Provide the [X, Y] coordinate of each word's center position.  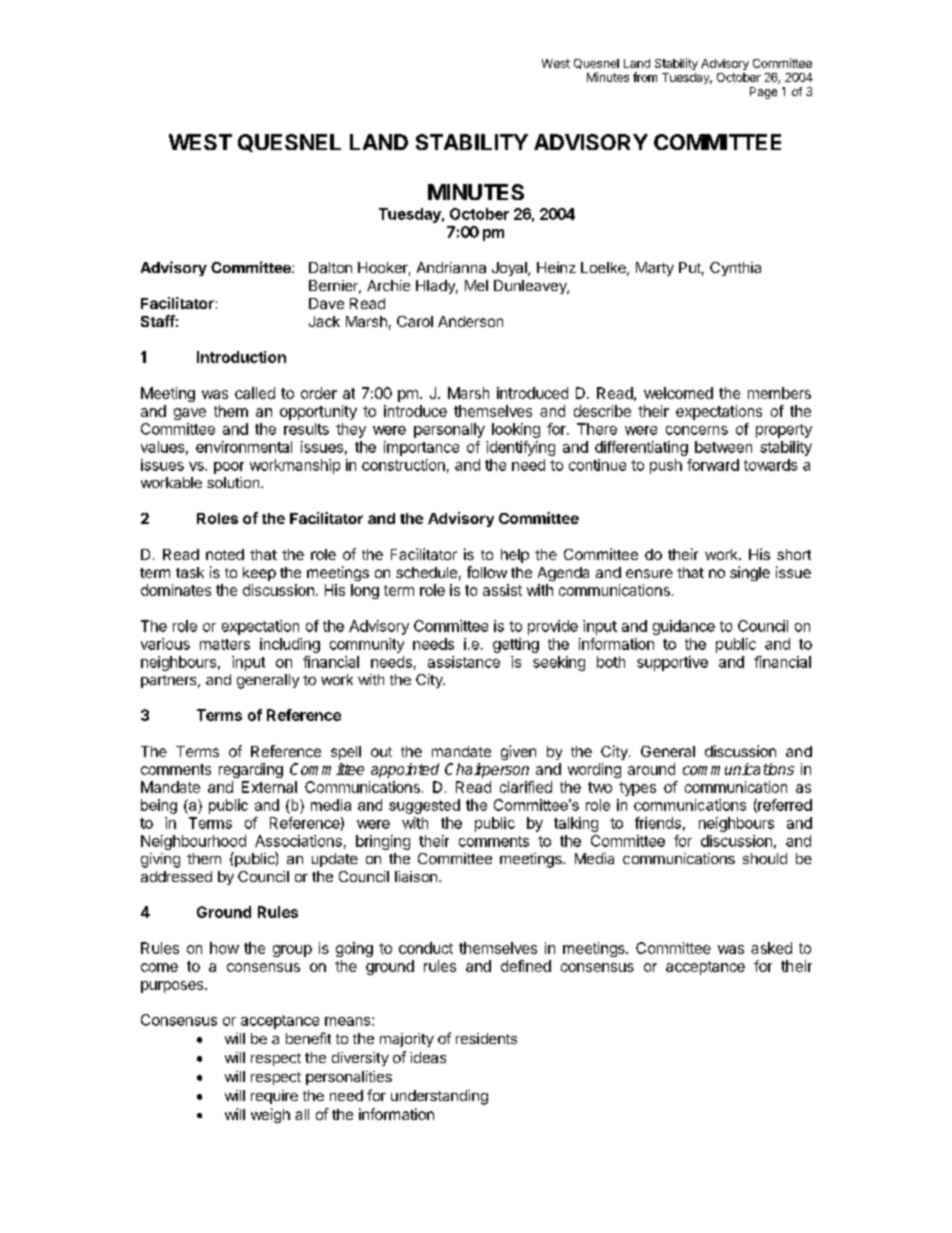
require [274, 1097]
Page [763, 93]
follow [487, 572]
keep [259, 574]
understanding [439, 1097]
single [750, 573]
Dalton [330, 267]
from [645, 77]
